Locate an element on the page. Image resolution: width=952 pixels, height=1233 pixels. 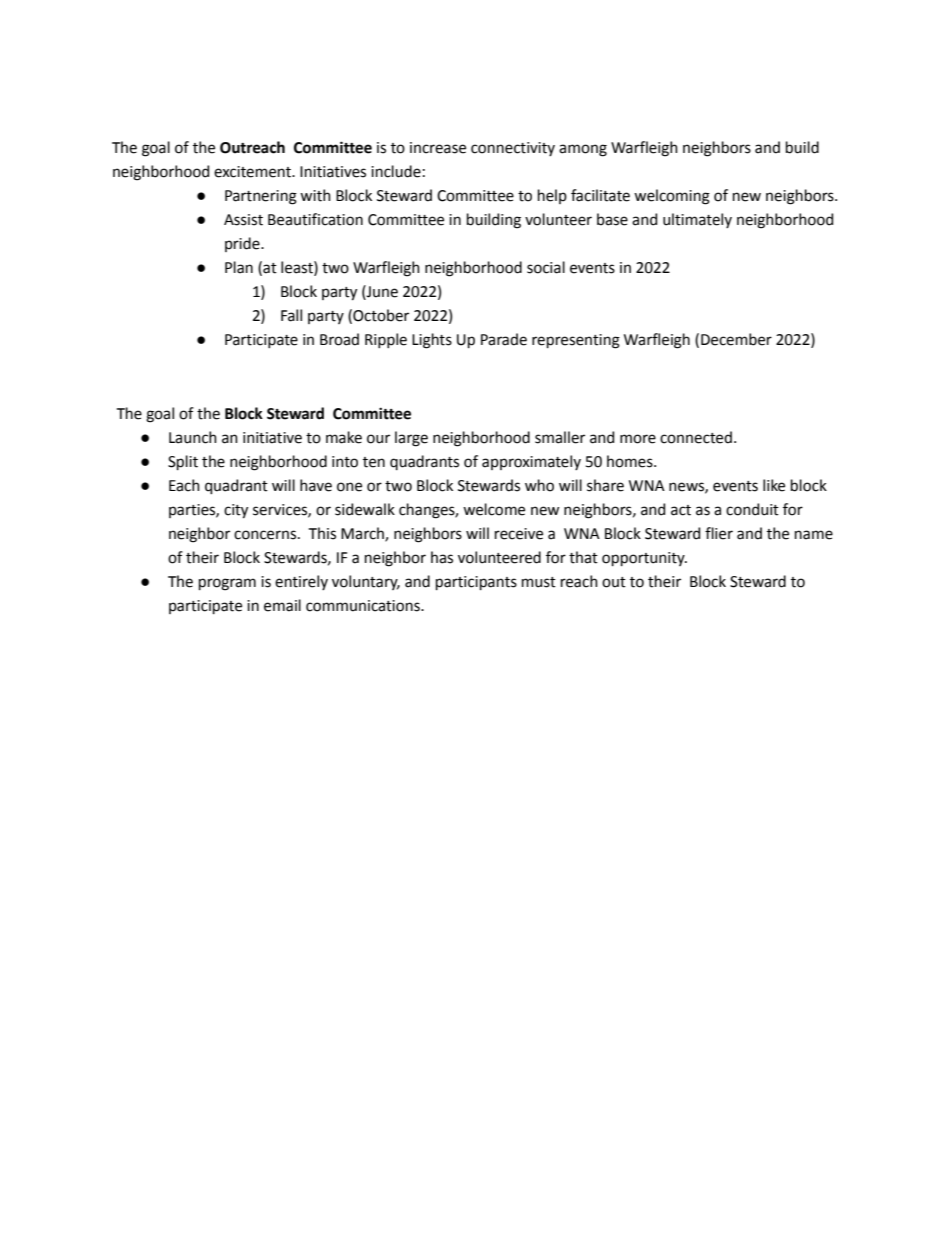
excitement is located at coordinates (253, 172).
